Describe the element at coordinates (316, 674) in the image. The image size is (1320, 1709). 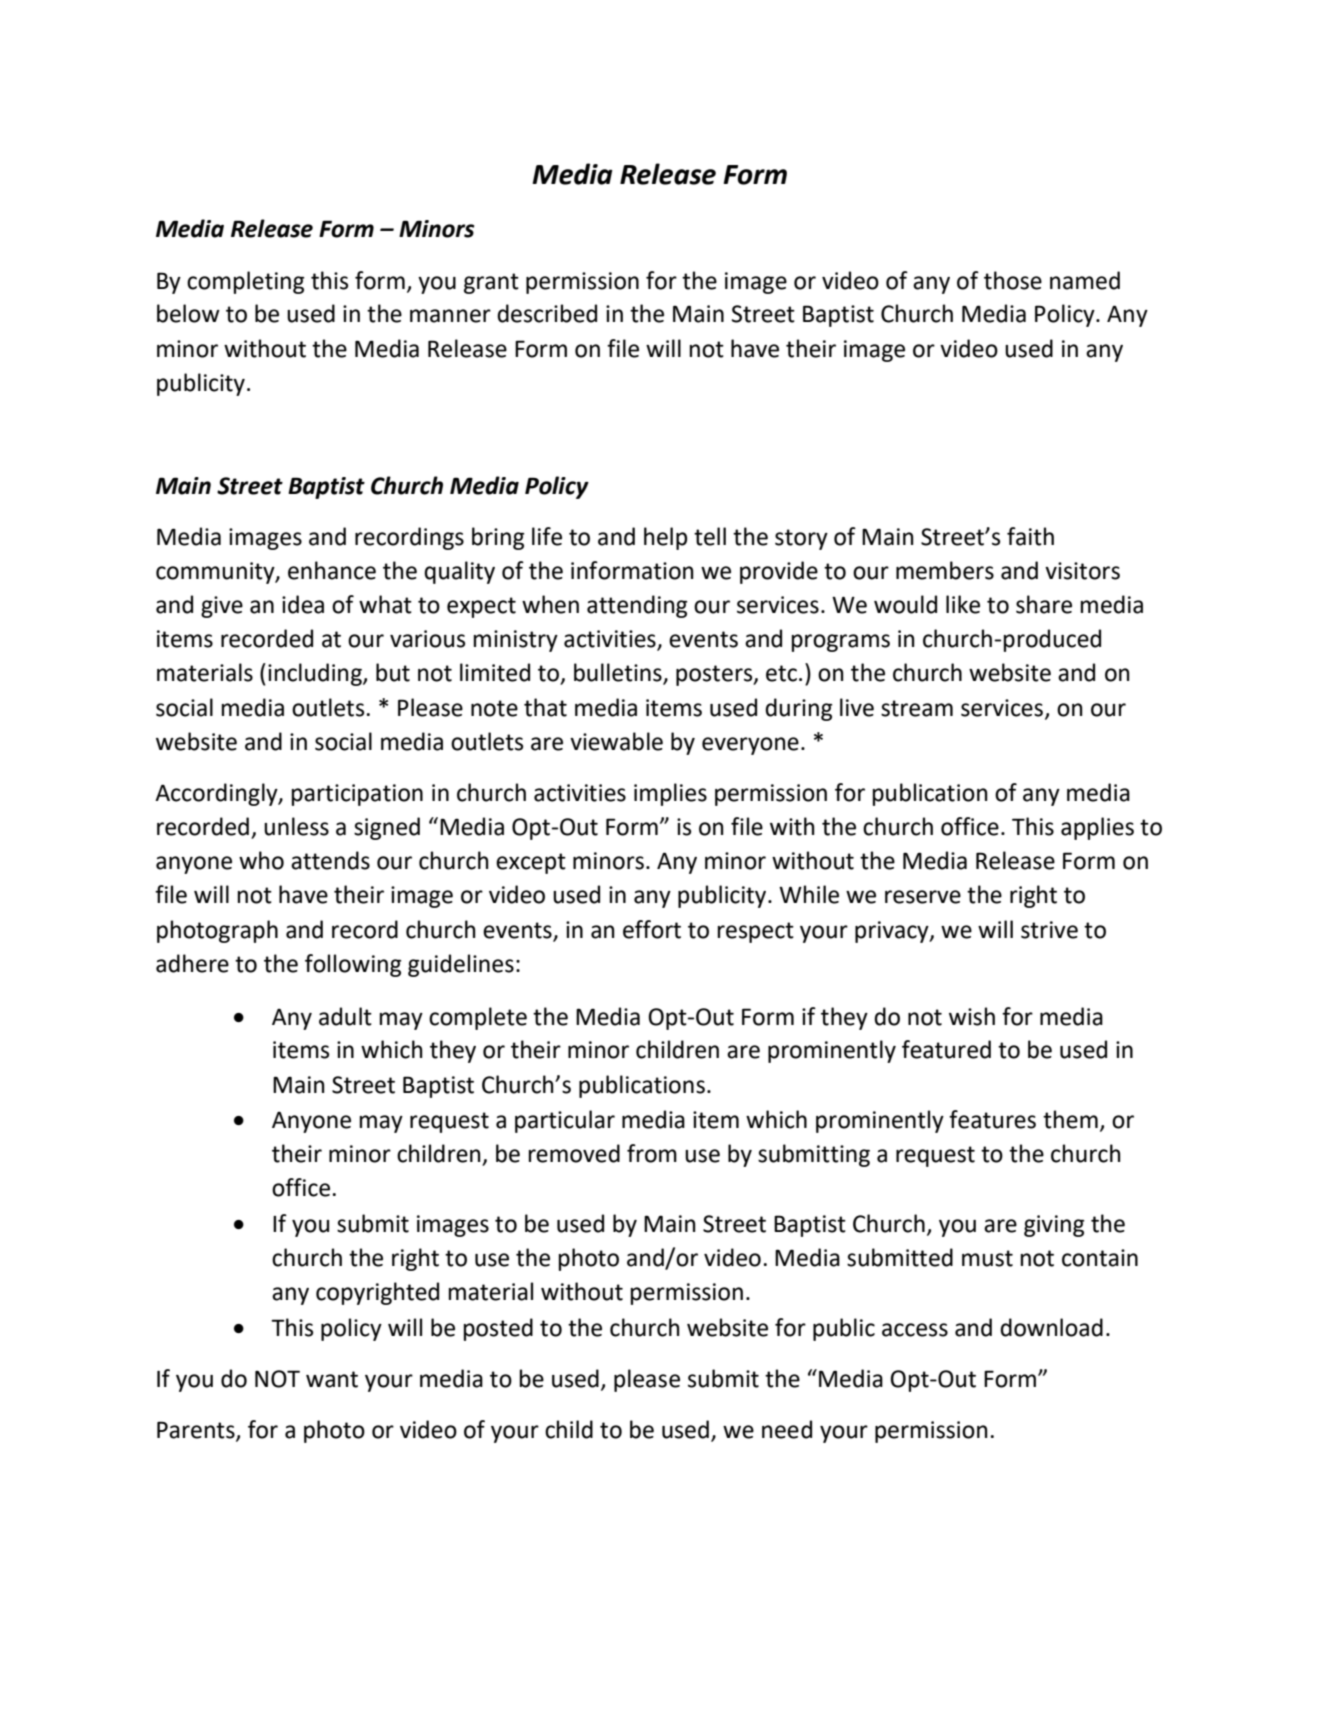
I see `including` at that location.
